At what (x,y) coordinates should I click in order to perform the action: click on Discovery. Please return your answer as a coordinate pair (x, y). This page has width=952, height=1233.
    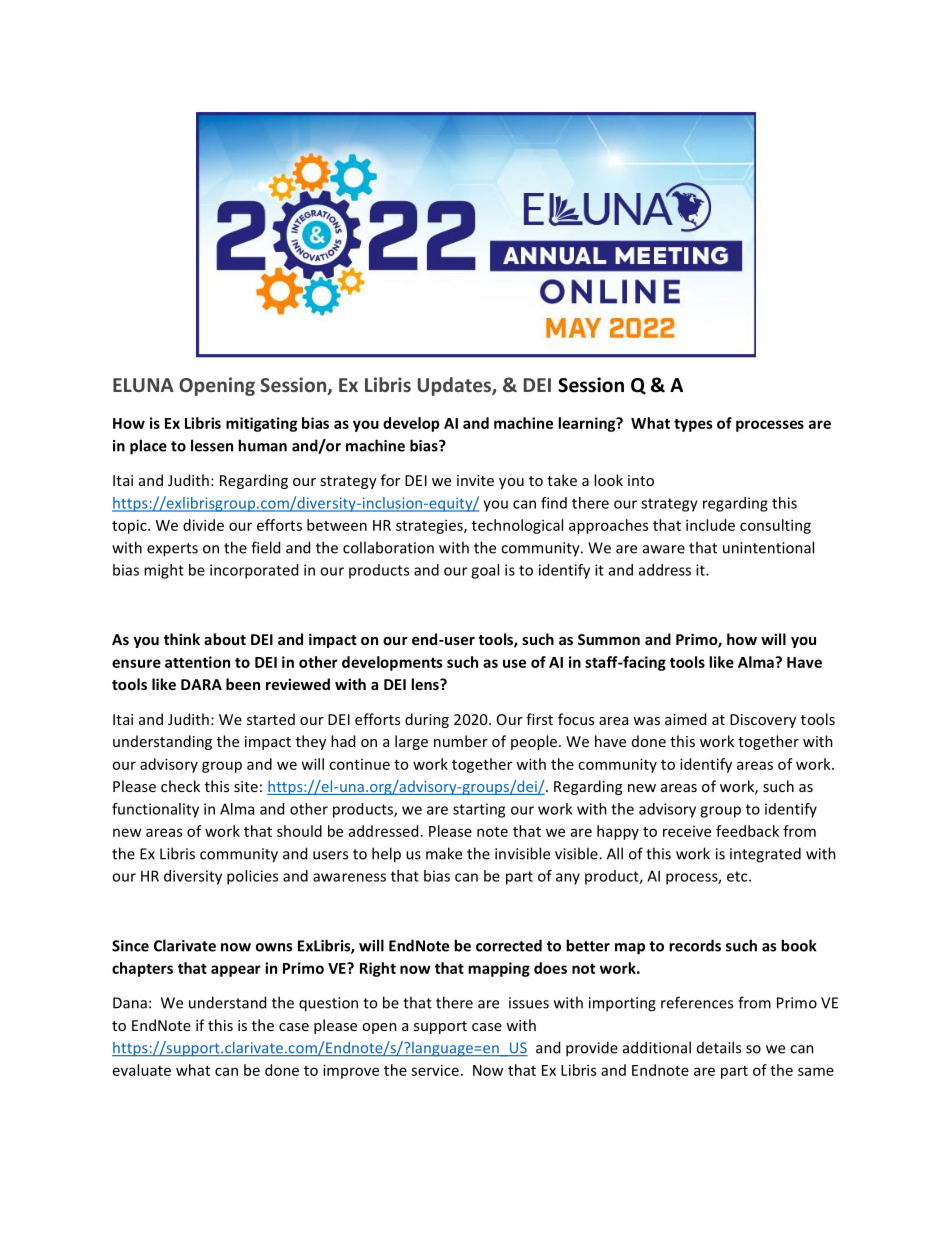
    Looking at the image, I should click on (763, 721).
